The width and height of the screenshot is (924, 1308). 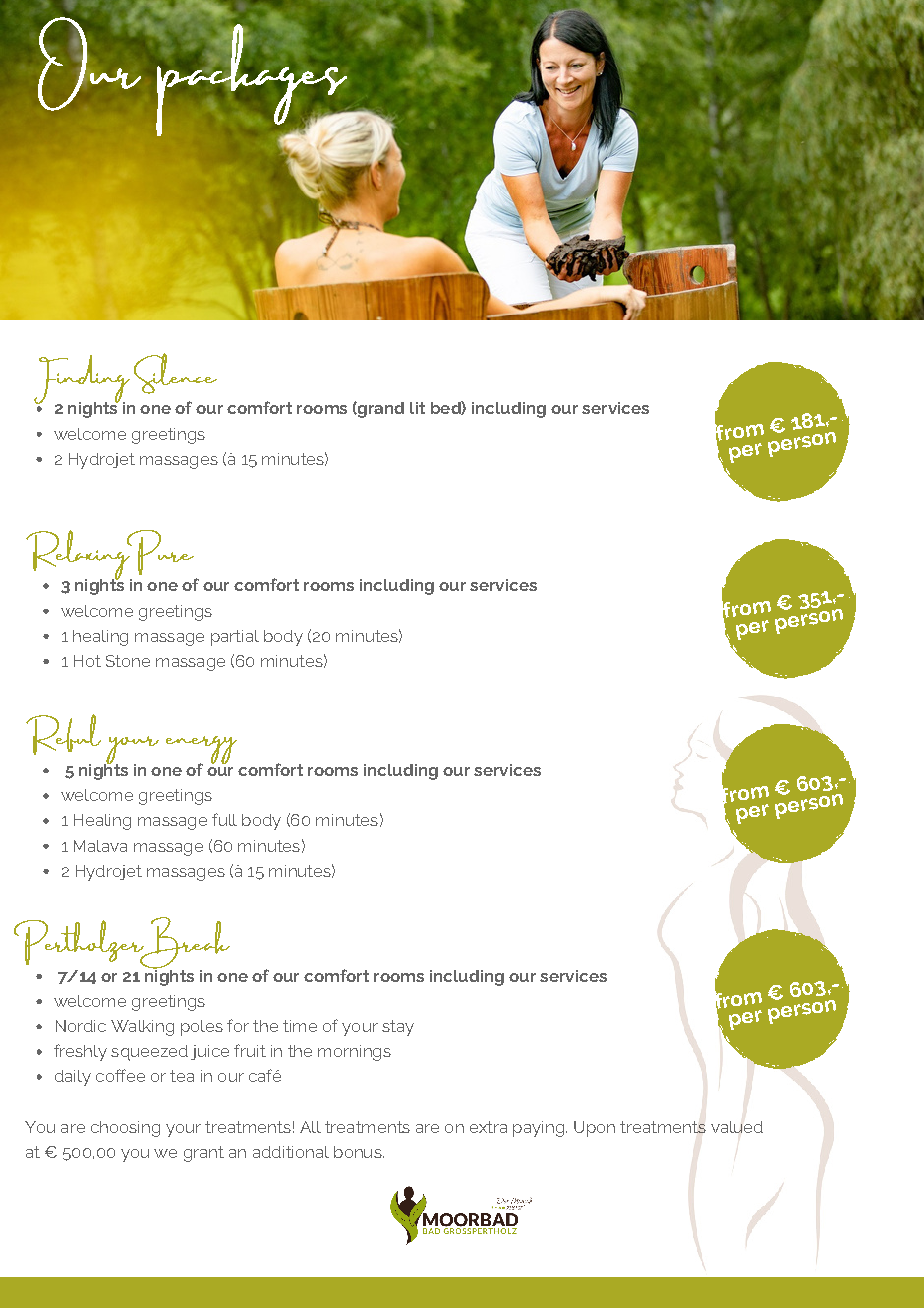 What do you see at coordinates (398, 1028) in the screenshot?
I see `stay` at bounding box center [398, 1028].
